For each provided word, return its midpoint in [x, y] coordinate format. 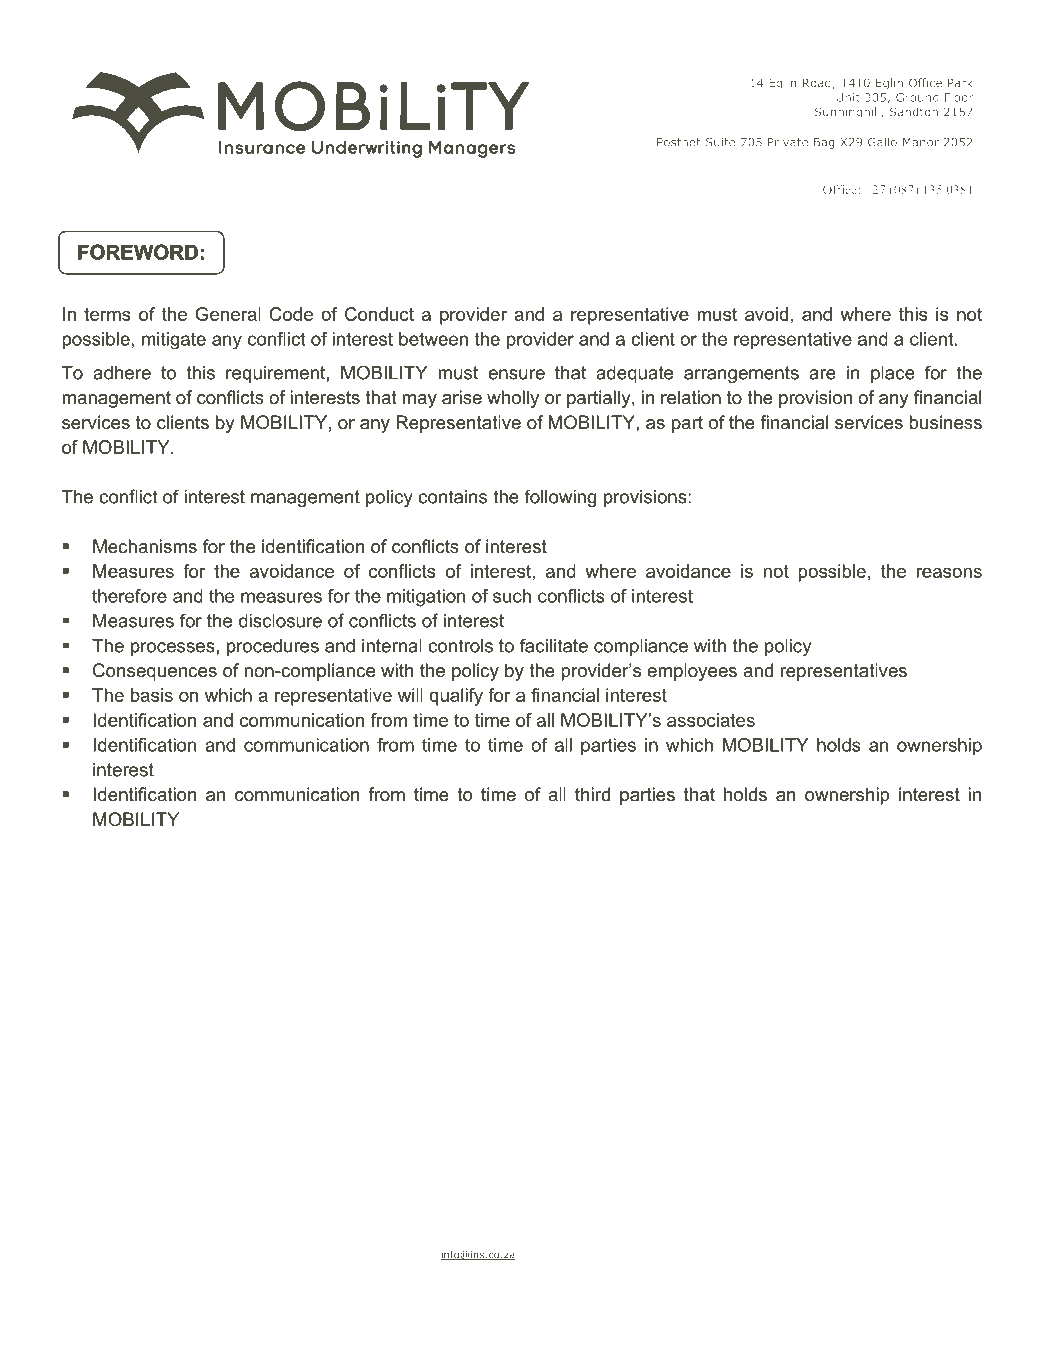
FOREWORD [138, 252]
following [560, 498]
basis [152, 695]
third [592, 794]
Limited [574, 1268]
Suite [720, 142]
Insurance [347, 1269]
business [945, 422]
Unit [848, 97]
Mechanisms [145, 546]
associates [711, 720]
